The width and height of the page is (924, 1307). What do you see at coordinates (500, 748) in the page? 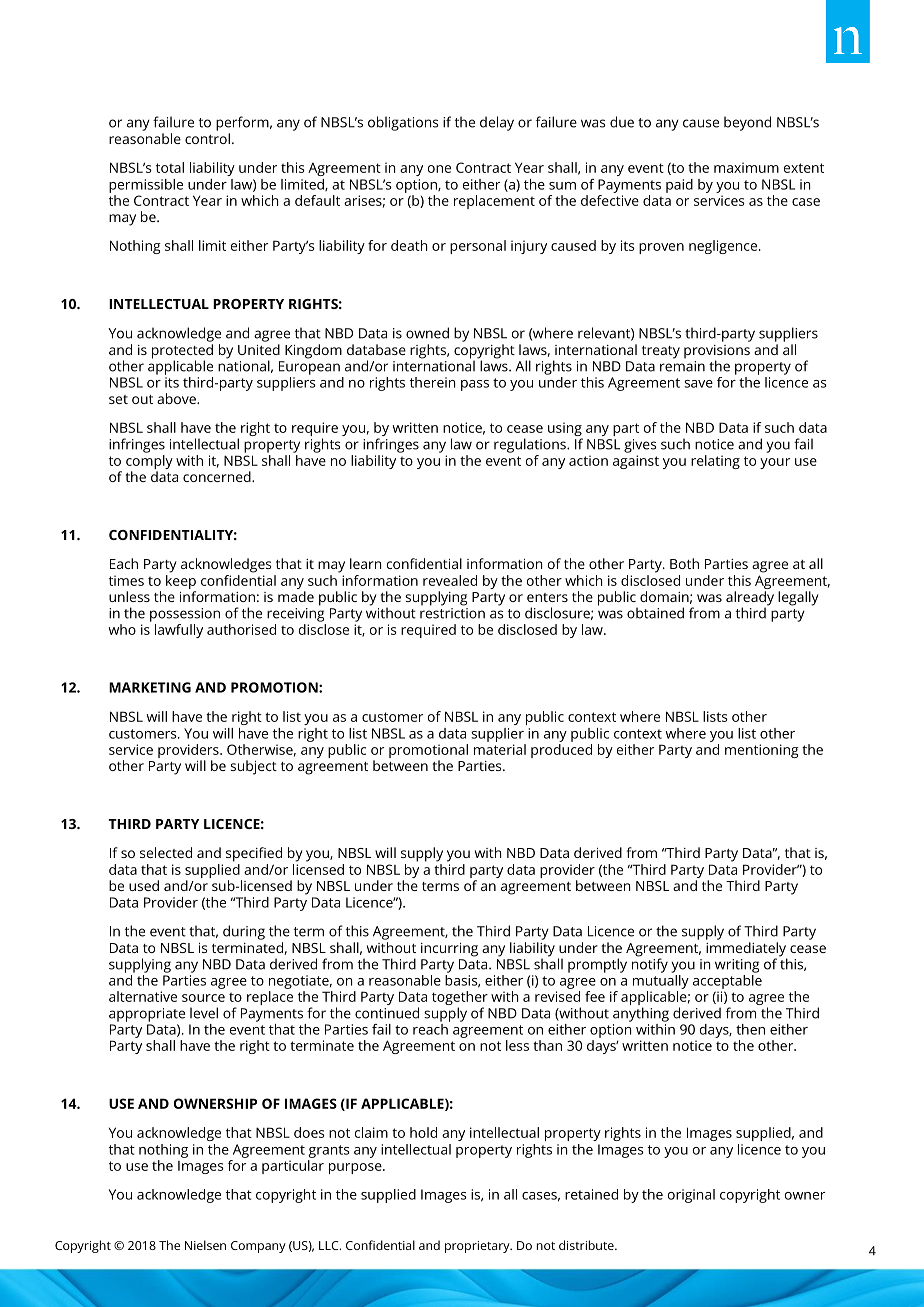
I see `material` at bounding box center [500, 748].
